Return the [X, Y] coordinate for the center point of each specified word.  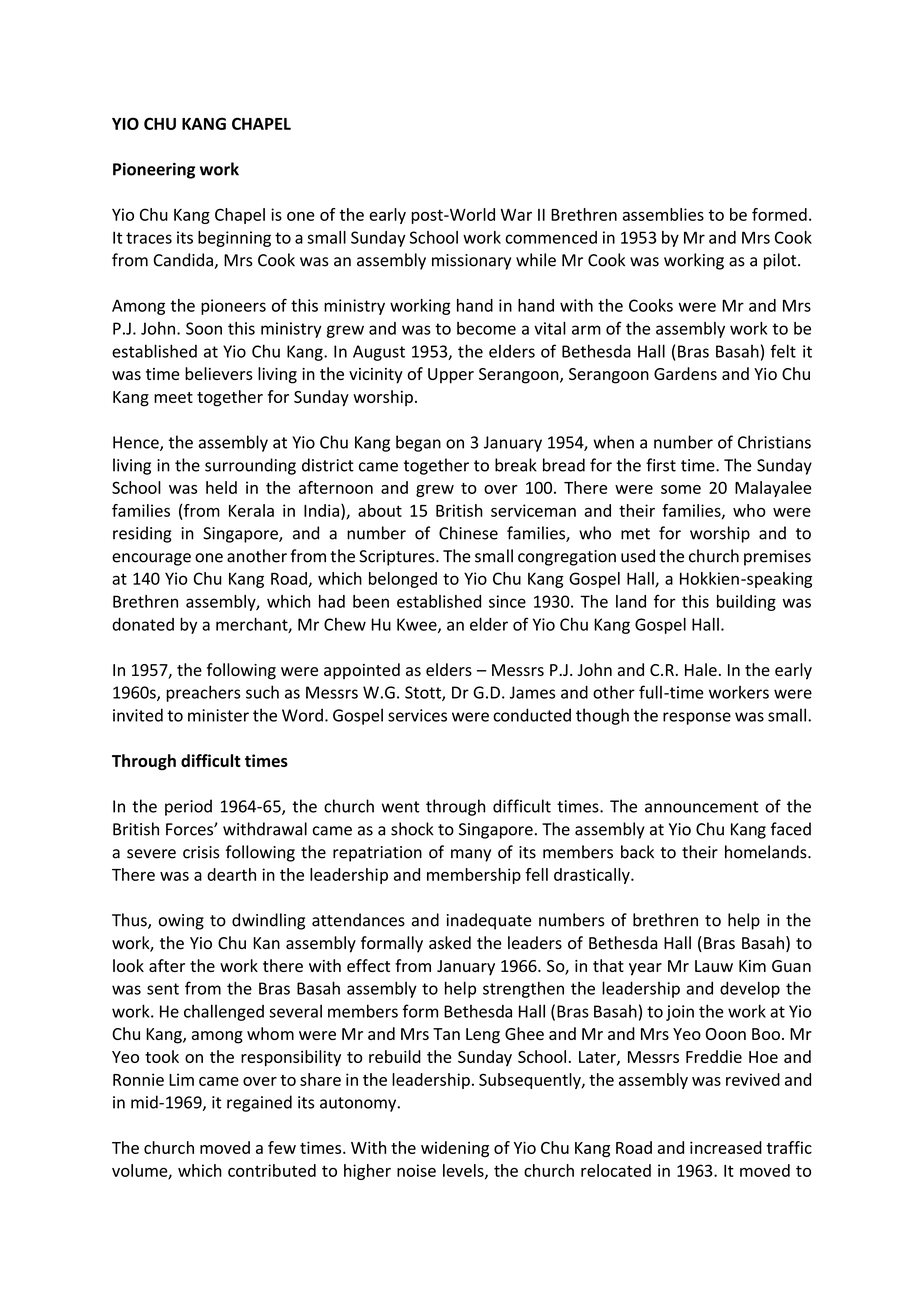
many [471, 855]
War [516, 215]
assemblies [663, 214]
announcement [702, 807]
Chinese [468, 533]
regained [259, 1103]
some [681, 489]
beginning [234, 239]
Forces [190, 829]
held [221, 487]
